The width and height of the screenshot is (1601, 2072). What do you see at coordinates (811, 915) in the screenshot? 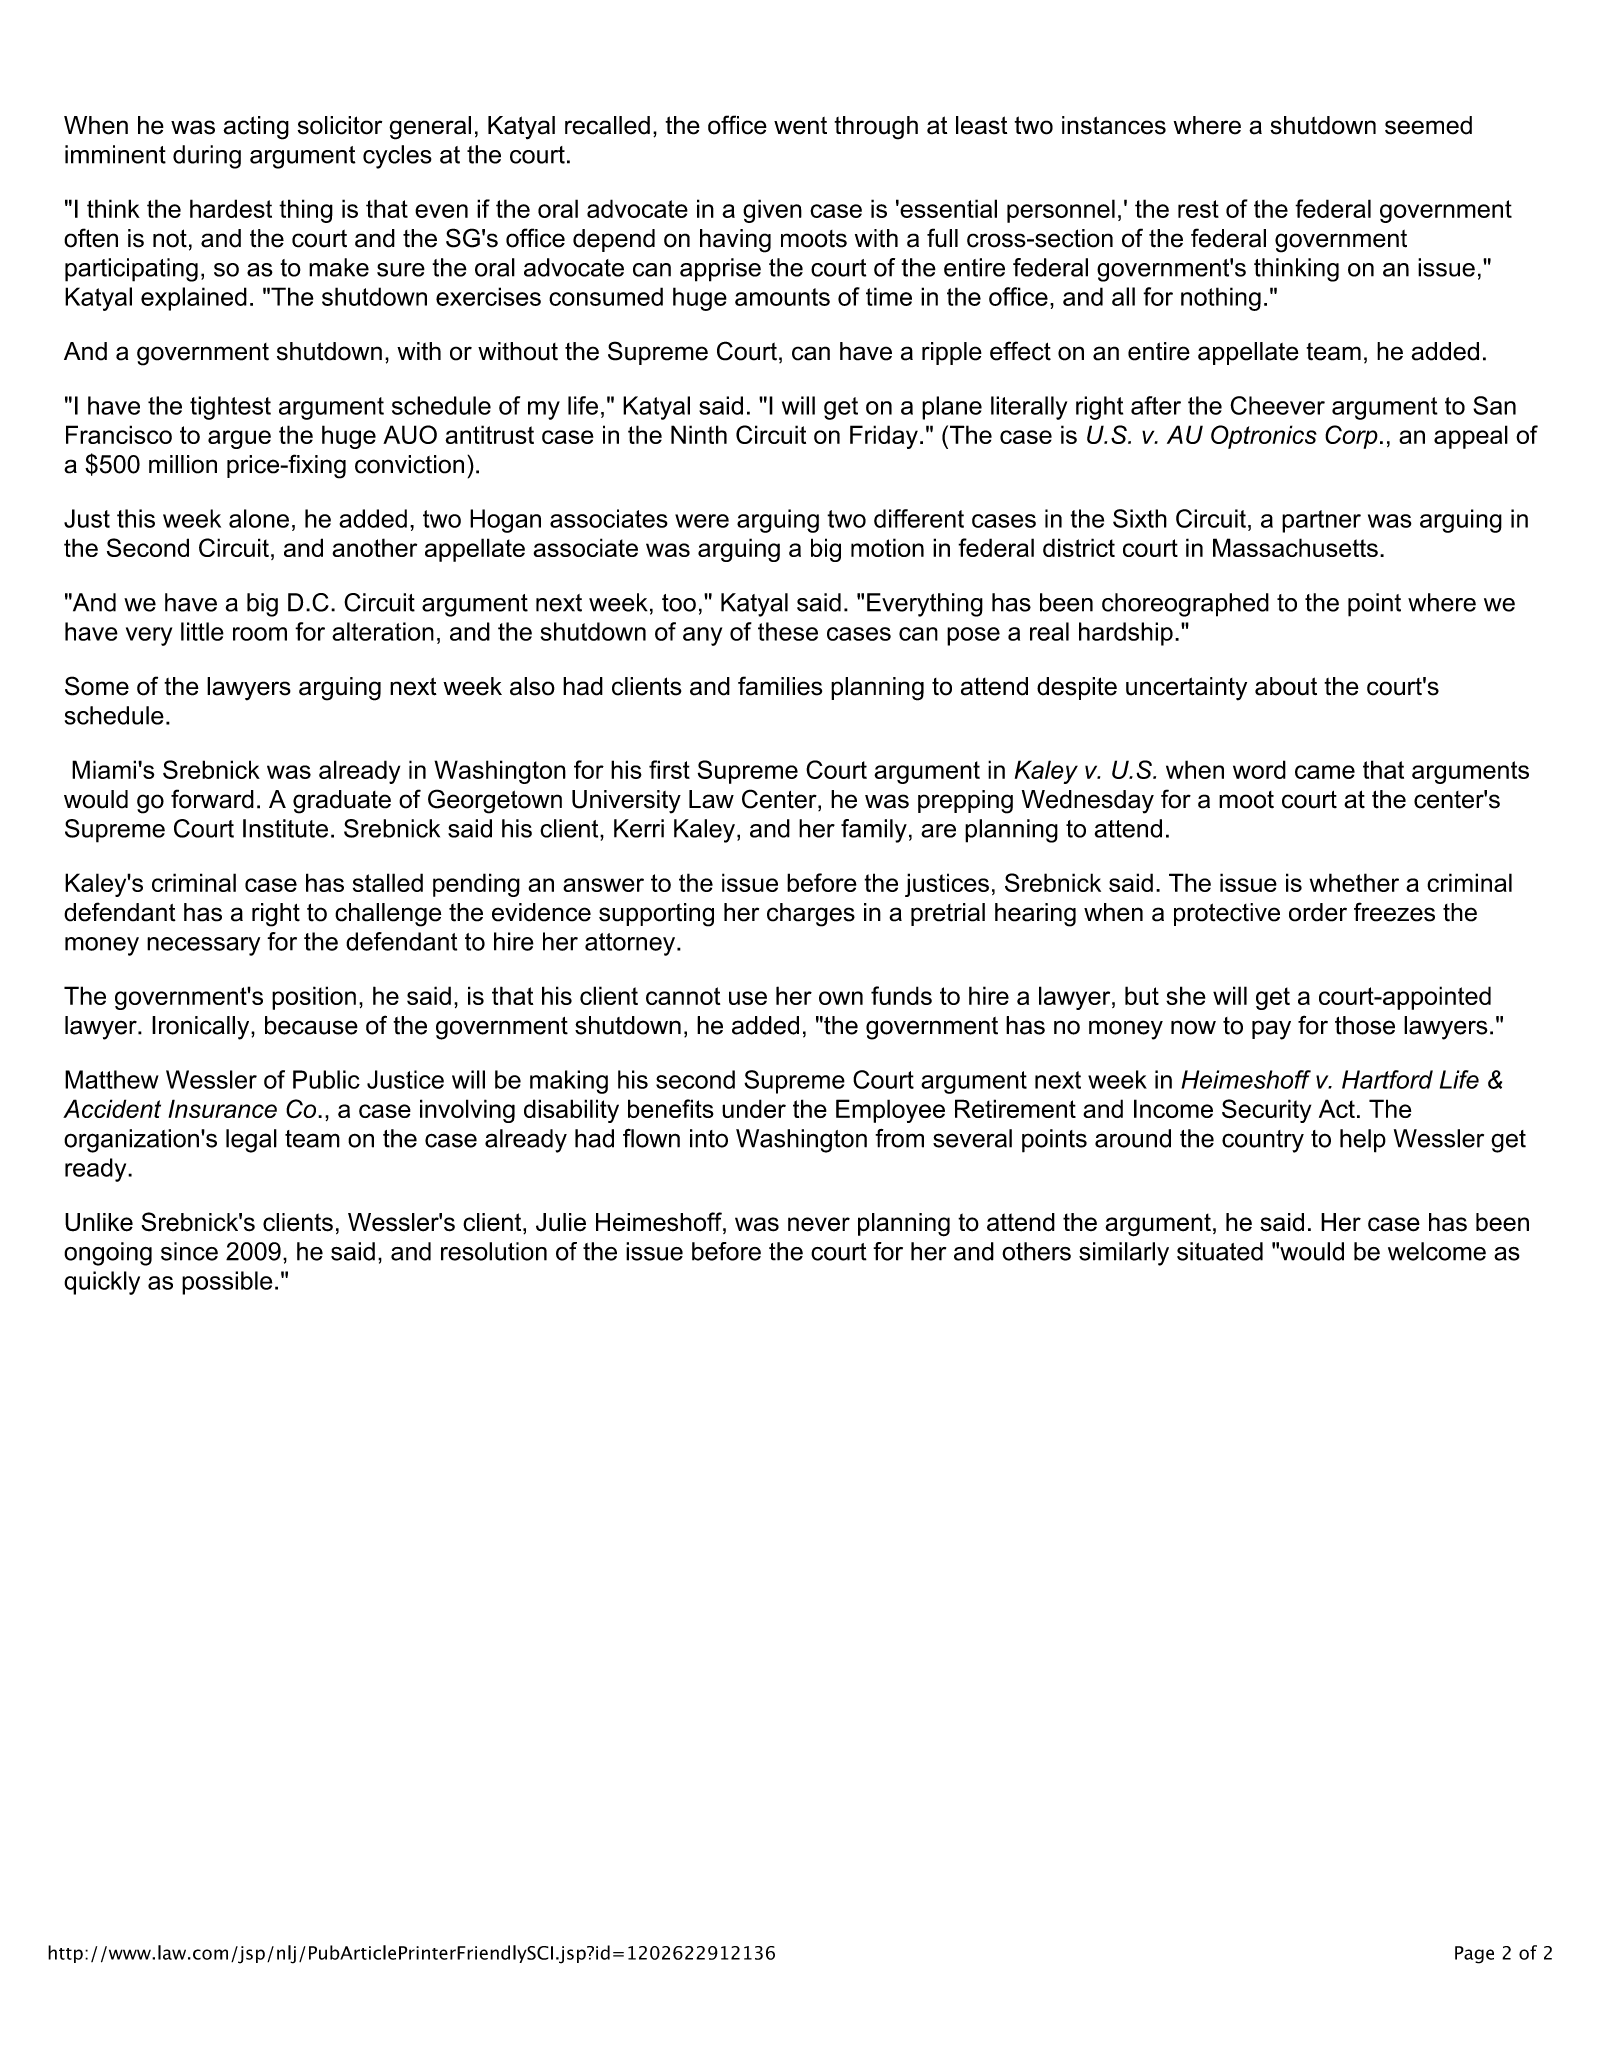
I see `charges` at bounding box center [811, 915].
